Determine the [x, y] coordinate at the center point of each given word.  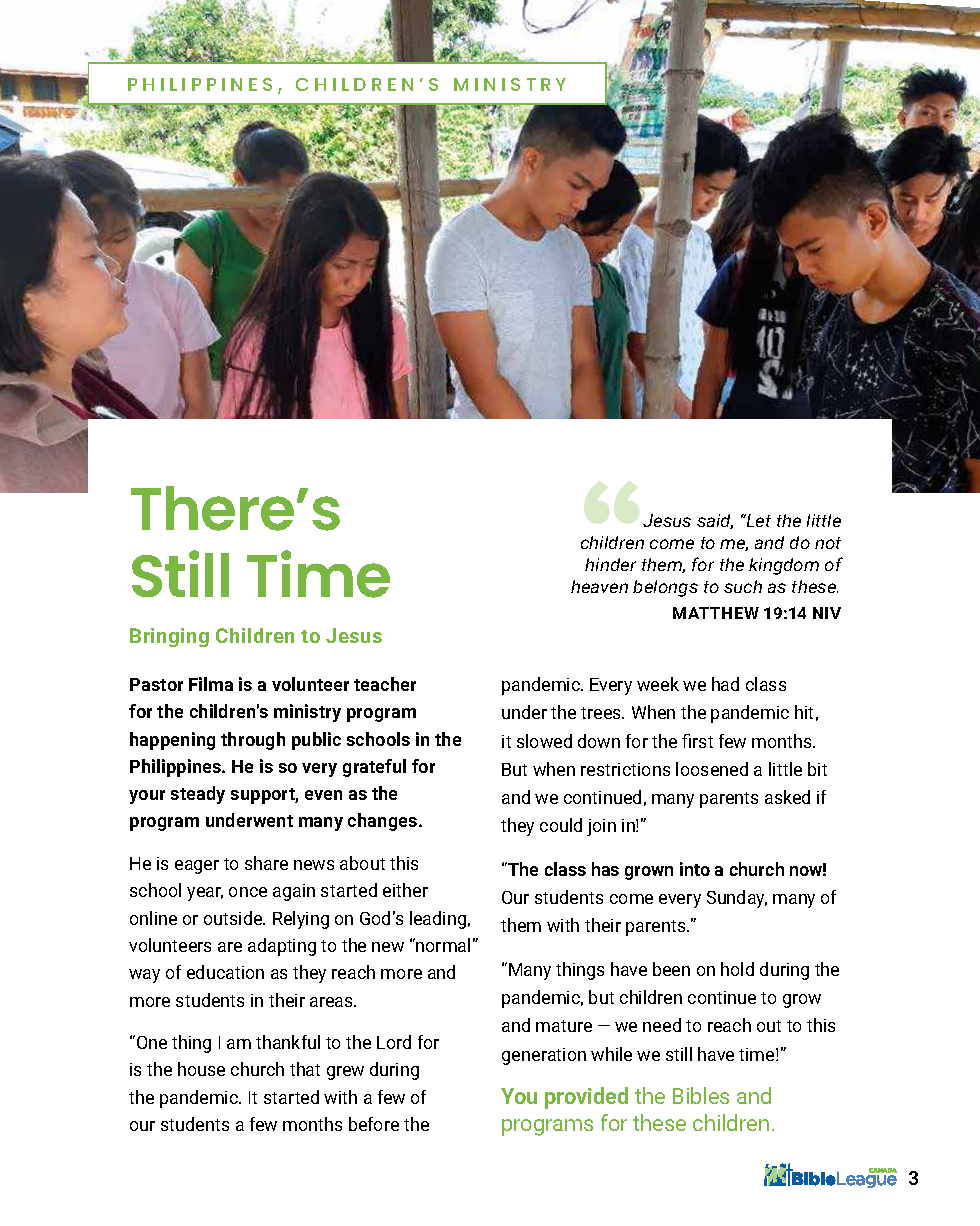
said [715, 521]
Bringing [169, 637]
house [201, 1069]
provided [586, 1098]
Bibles [701, 1095]
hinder [610, 564]
